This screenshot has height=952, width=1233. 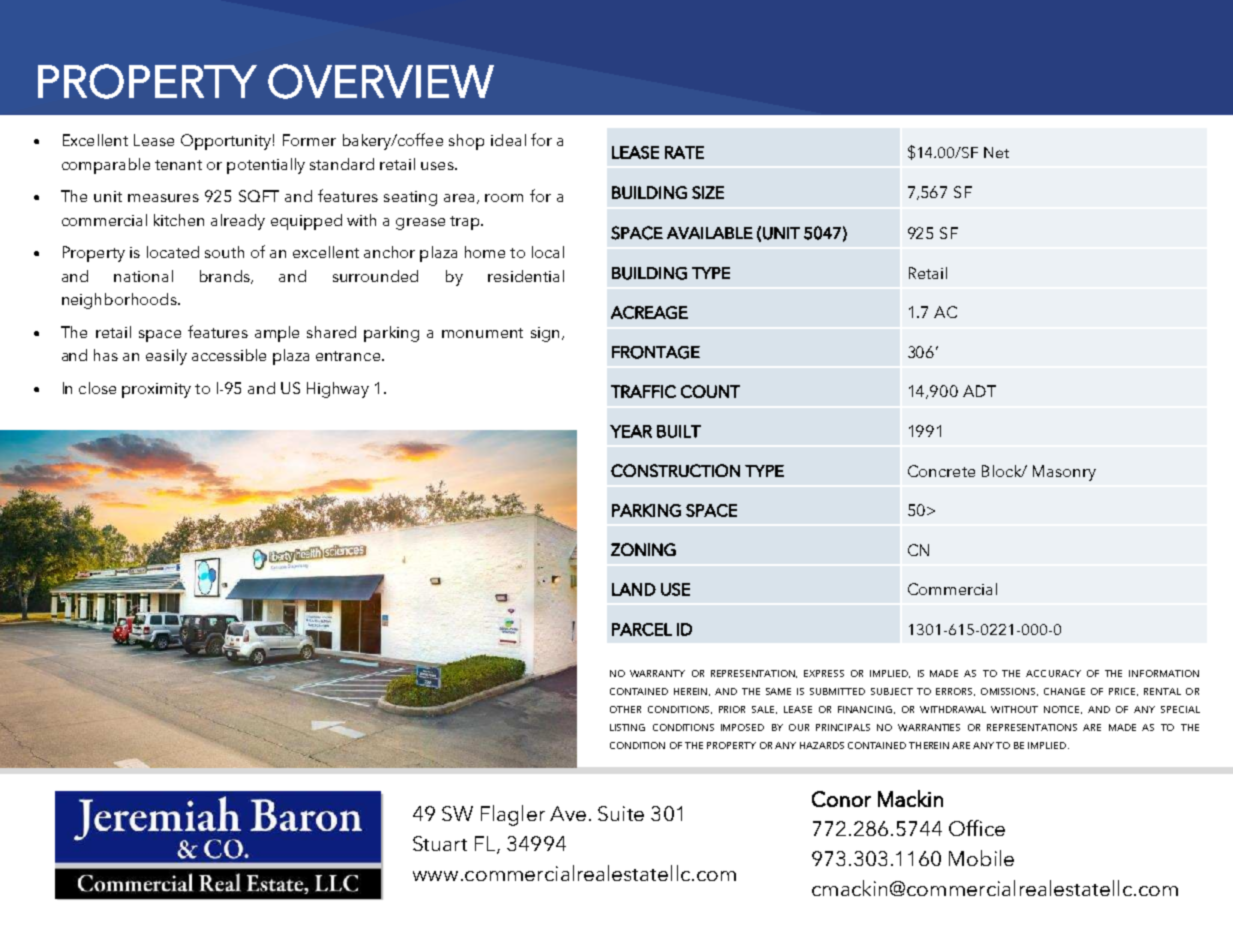 What do you see at coordinates (684, 152) in the screenshot?
I see `RATE` at bounding box center [684, 152].
